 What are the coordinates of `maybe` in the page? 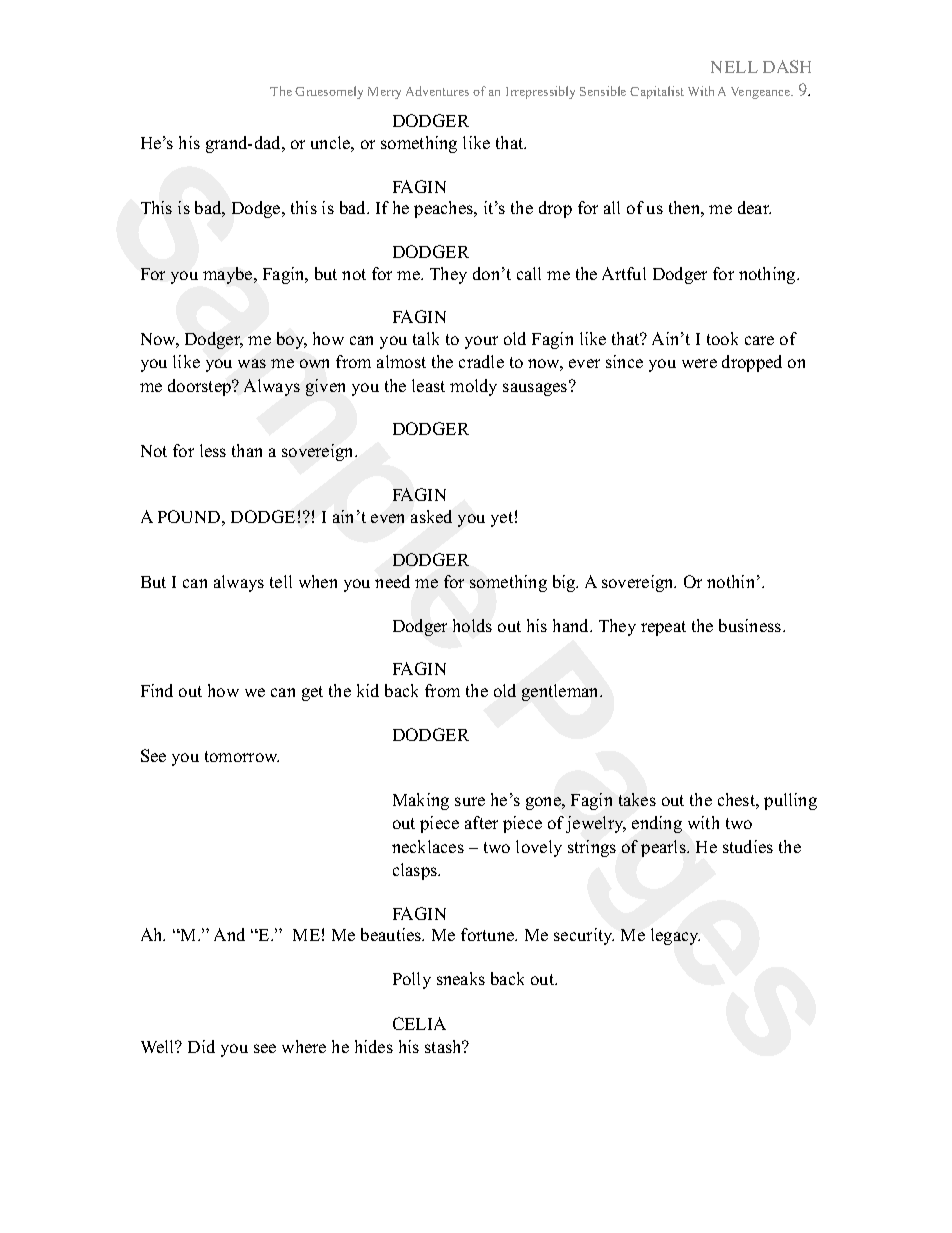 It's located at (229, 275).
